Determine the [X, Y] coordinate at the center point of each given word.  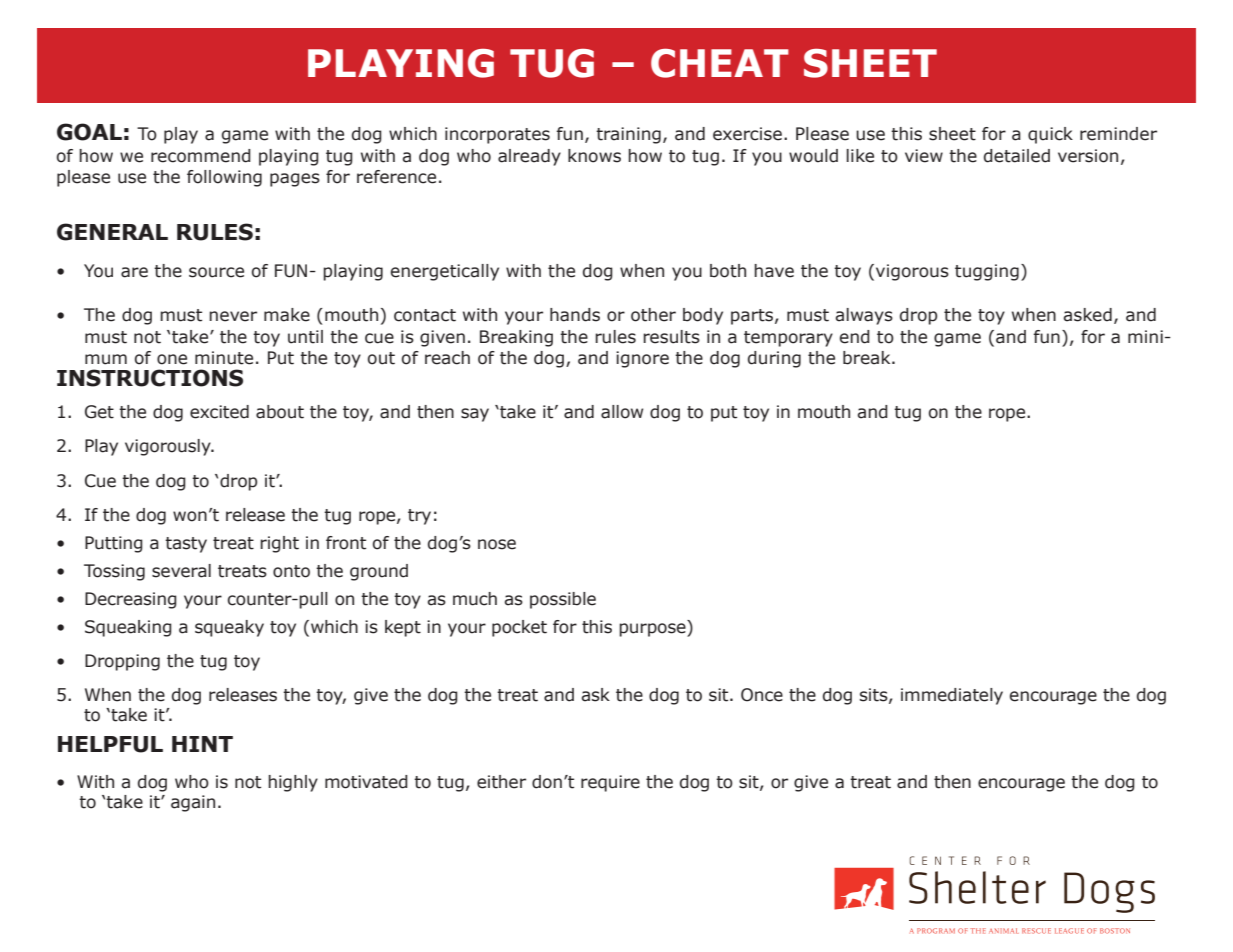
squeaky [229, 628]
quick [1050, 135]
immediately [952, 696]
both [728, 271]
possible [563, 600]
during [774, 359]
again [193, 803]
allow [622, 412]
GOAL [89, 132]
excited [219, 412]
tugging [987, 272]
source [216, 272]
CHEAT [720, 63]
